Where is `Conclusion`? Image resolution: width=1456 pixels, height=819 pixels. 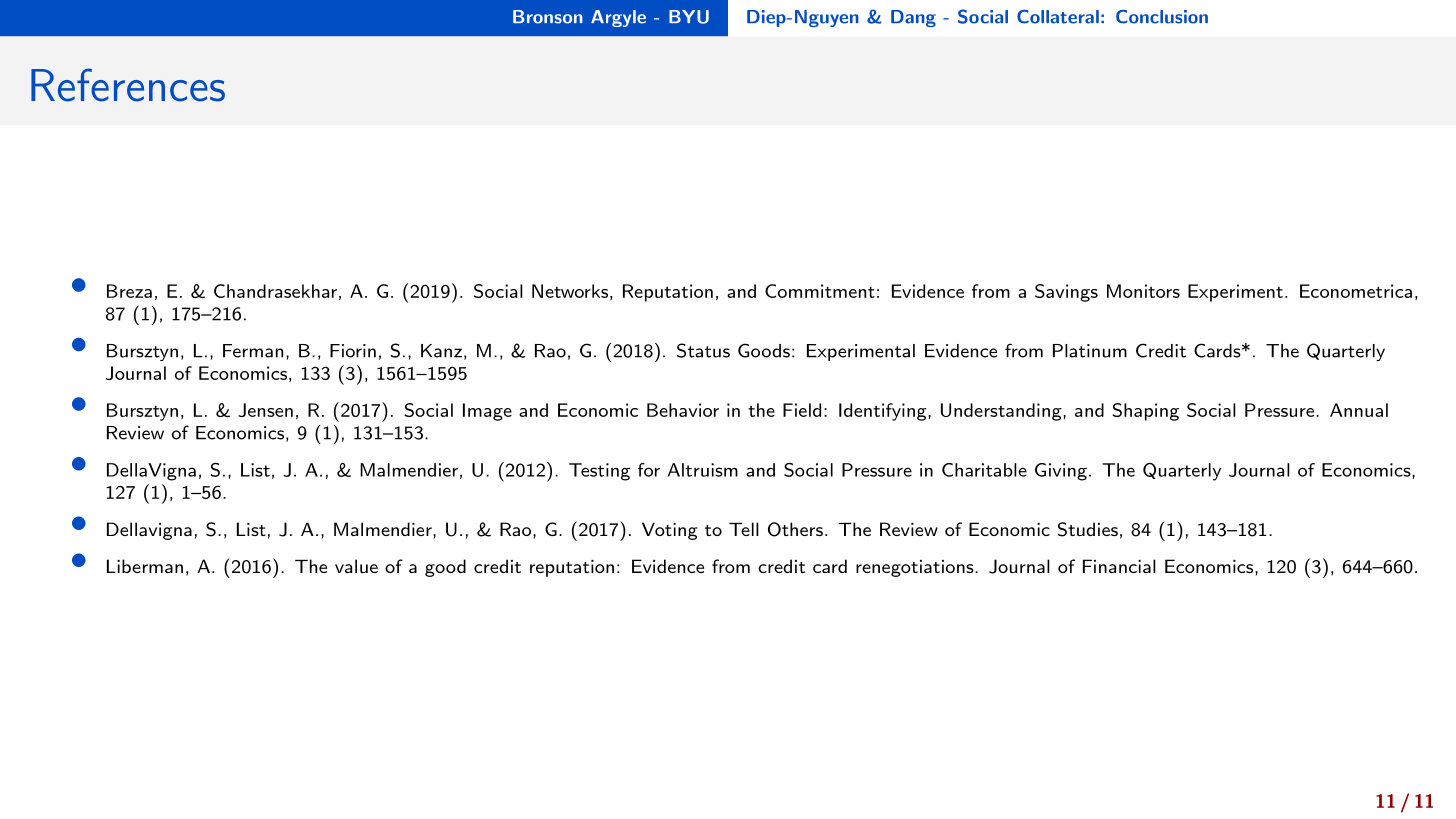 Conclusion is located at coordinates (1162, 17).
